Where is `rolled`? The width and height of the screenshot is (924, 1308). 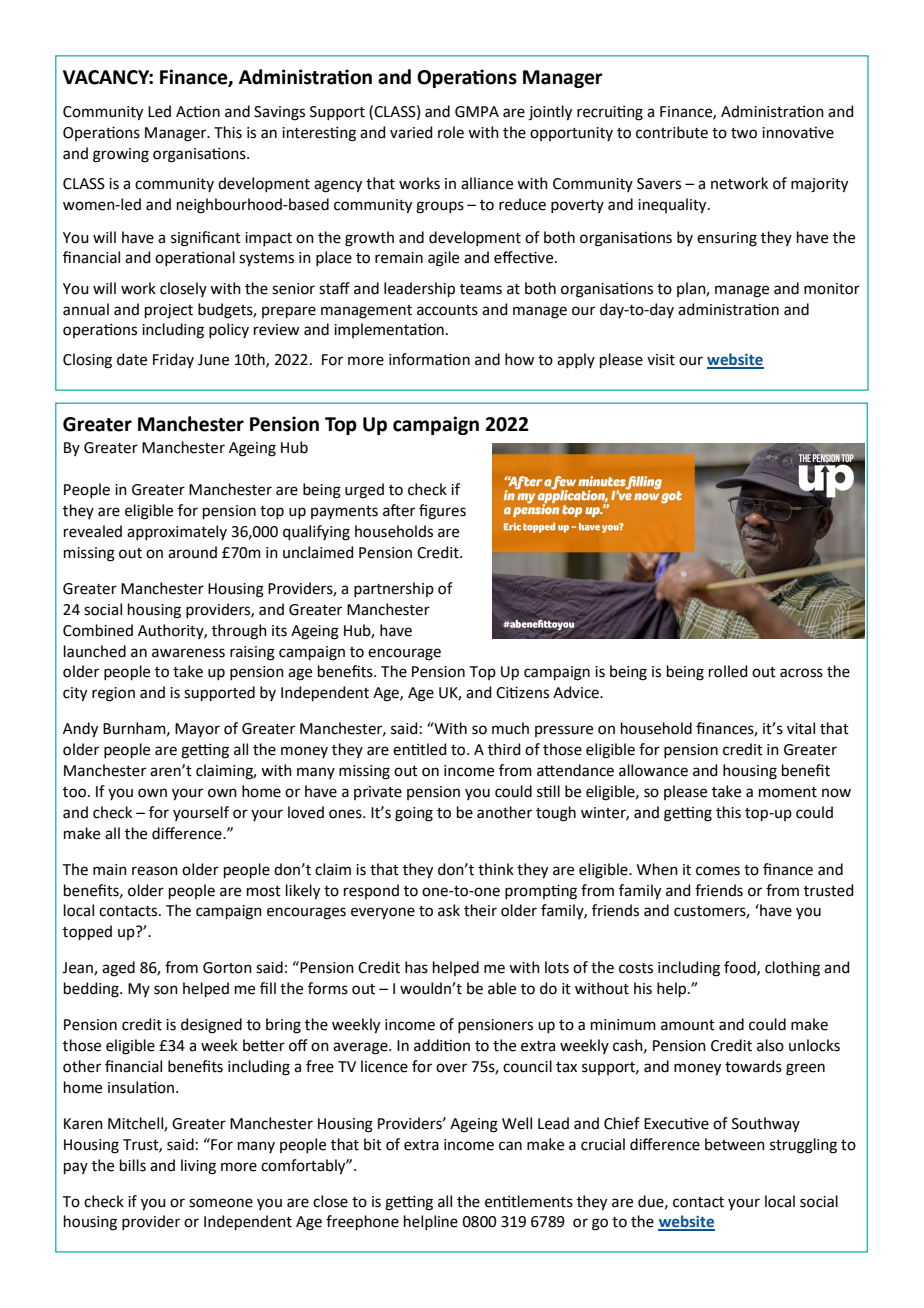
rolled is located at coordinates (728, 671).
